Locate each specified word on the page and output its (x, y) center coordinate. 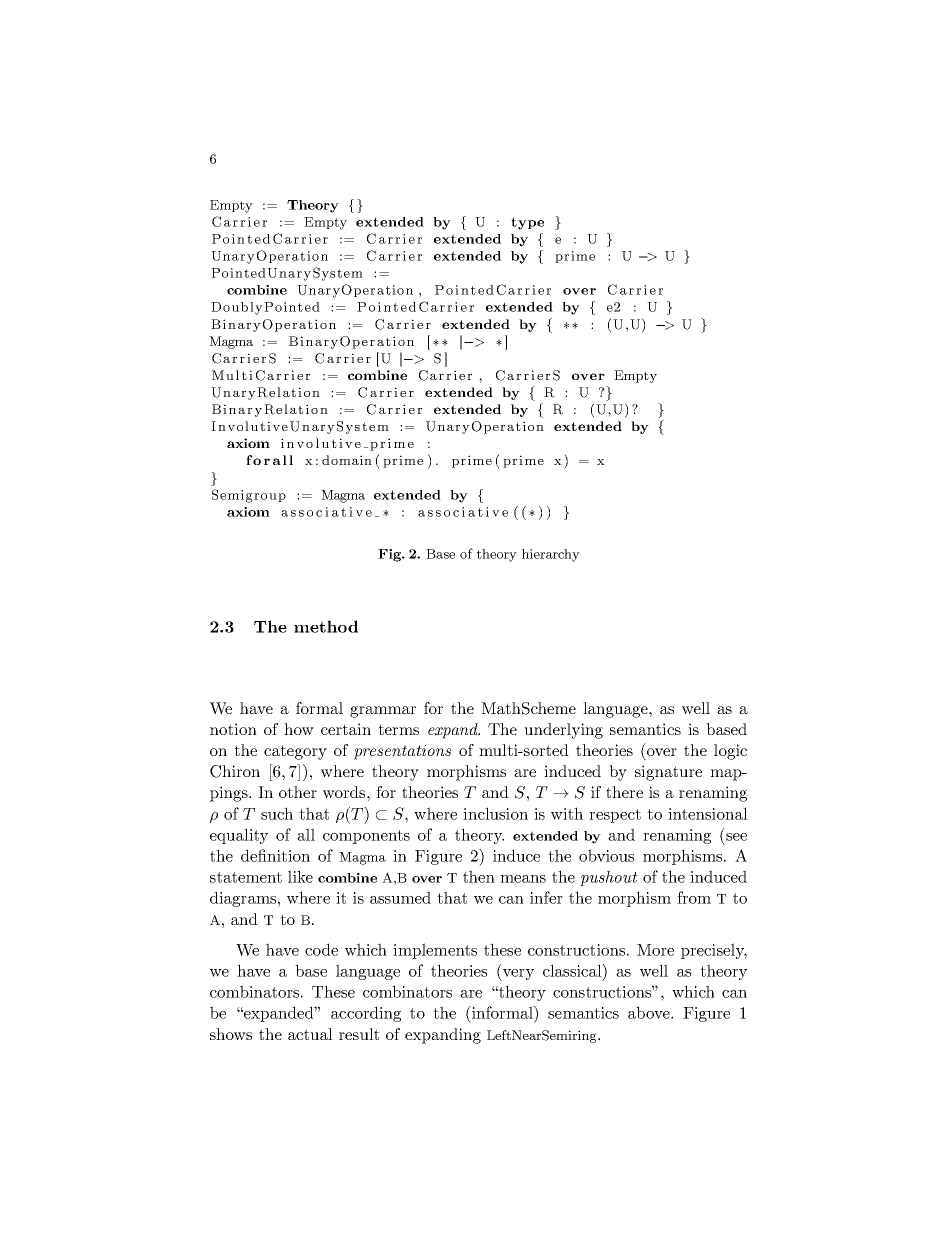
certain (346, 729)
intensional (708, 813)
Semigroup (249, 496)
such (277, 813)
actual (310, 1034)
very (517, 975)
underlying (563, 731)
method (326, 626)
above (650, 1012)
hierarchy (551, 555)
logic (730, 752)
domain (347, 460)
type (527, 223)
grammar (383, 712)
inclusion (495, 813)
